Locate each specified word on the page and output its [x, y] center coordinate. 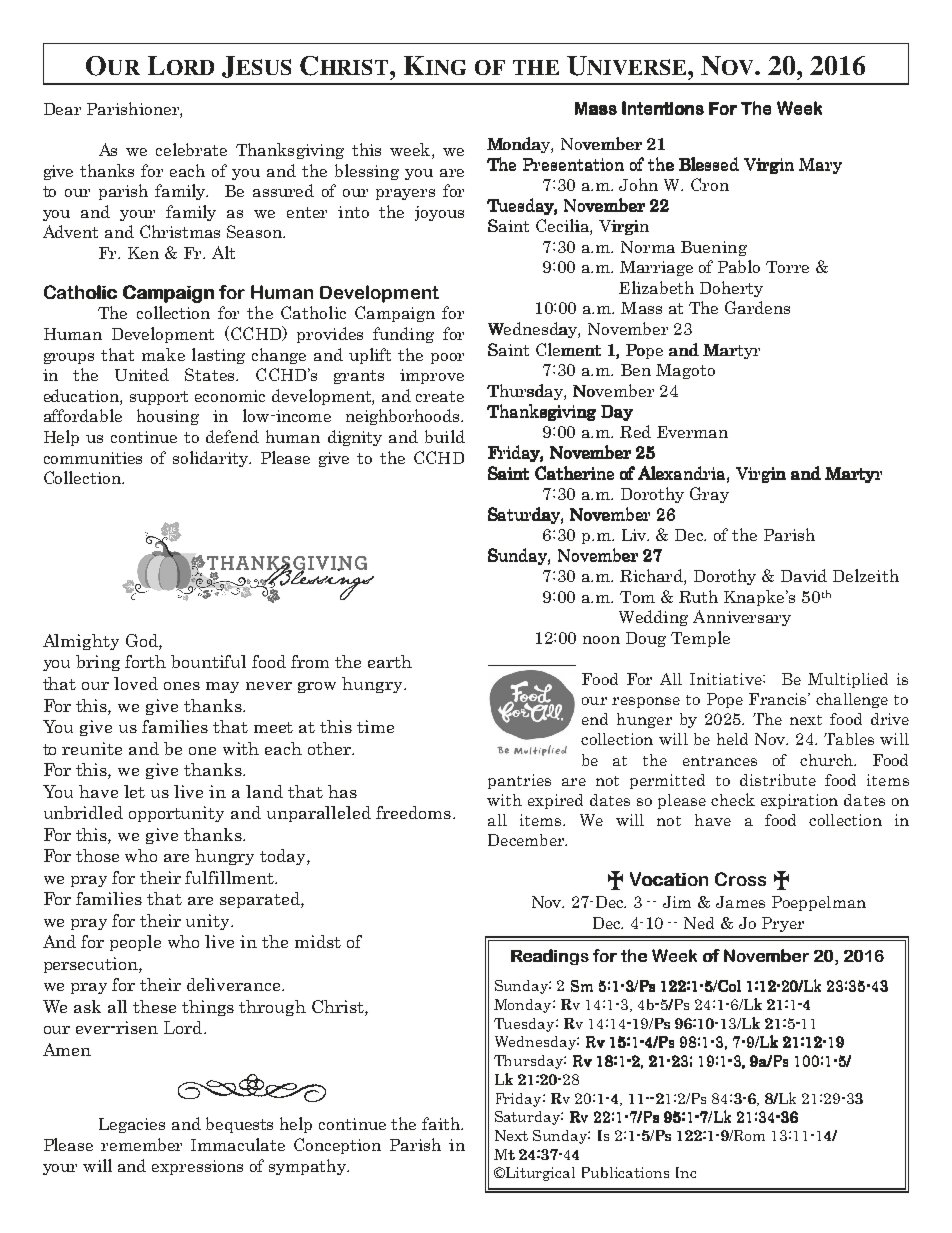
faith [442, 1123]
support [159, 398]
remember [141, 1144]
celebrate [191, 149]
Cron [710, 184]
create [440, 396]
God [143, 642]
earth [390, 661]
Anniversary [742, 618]
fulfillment [231, 877]
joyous [439, 213]
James [740, 902]
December [527, 840]
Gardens [757, 307]
